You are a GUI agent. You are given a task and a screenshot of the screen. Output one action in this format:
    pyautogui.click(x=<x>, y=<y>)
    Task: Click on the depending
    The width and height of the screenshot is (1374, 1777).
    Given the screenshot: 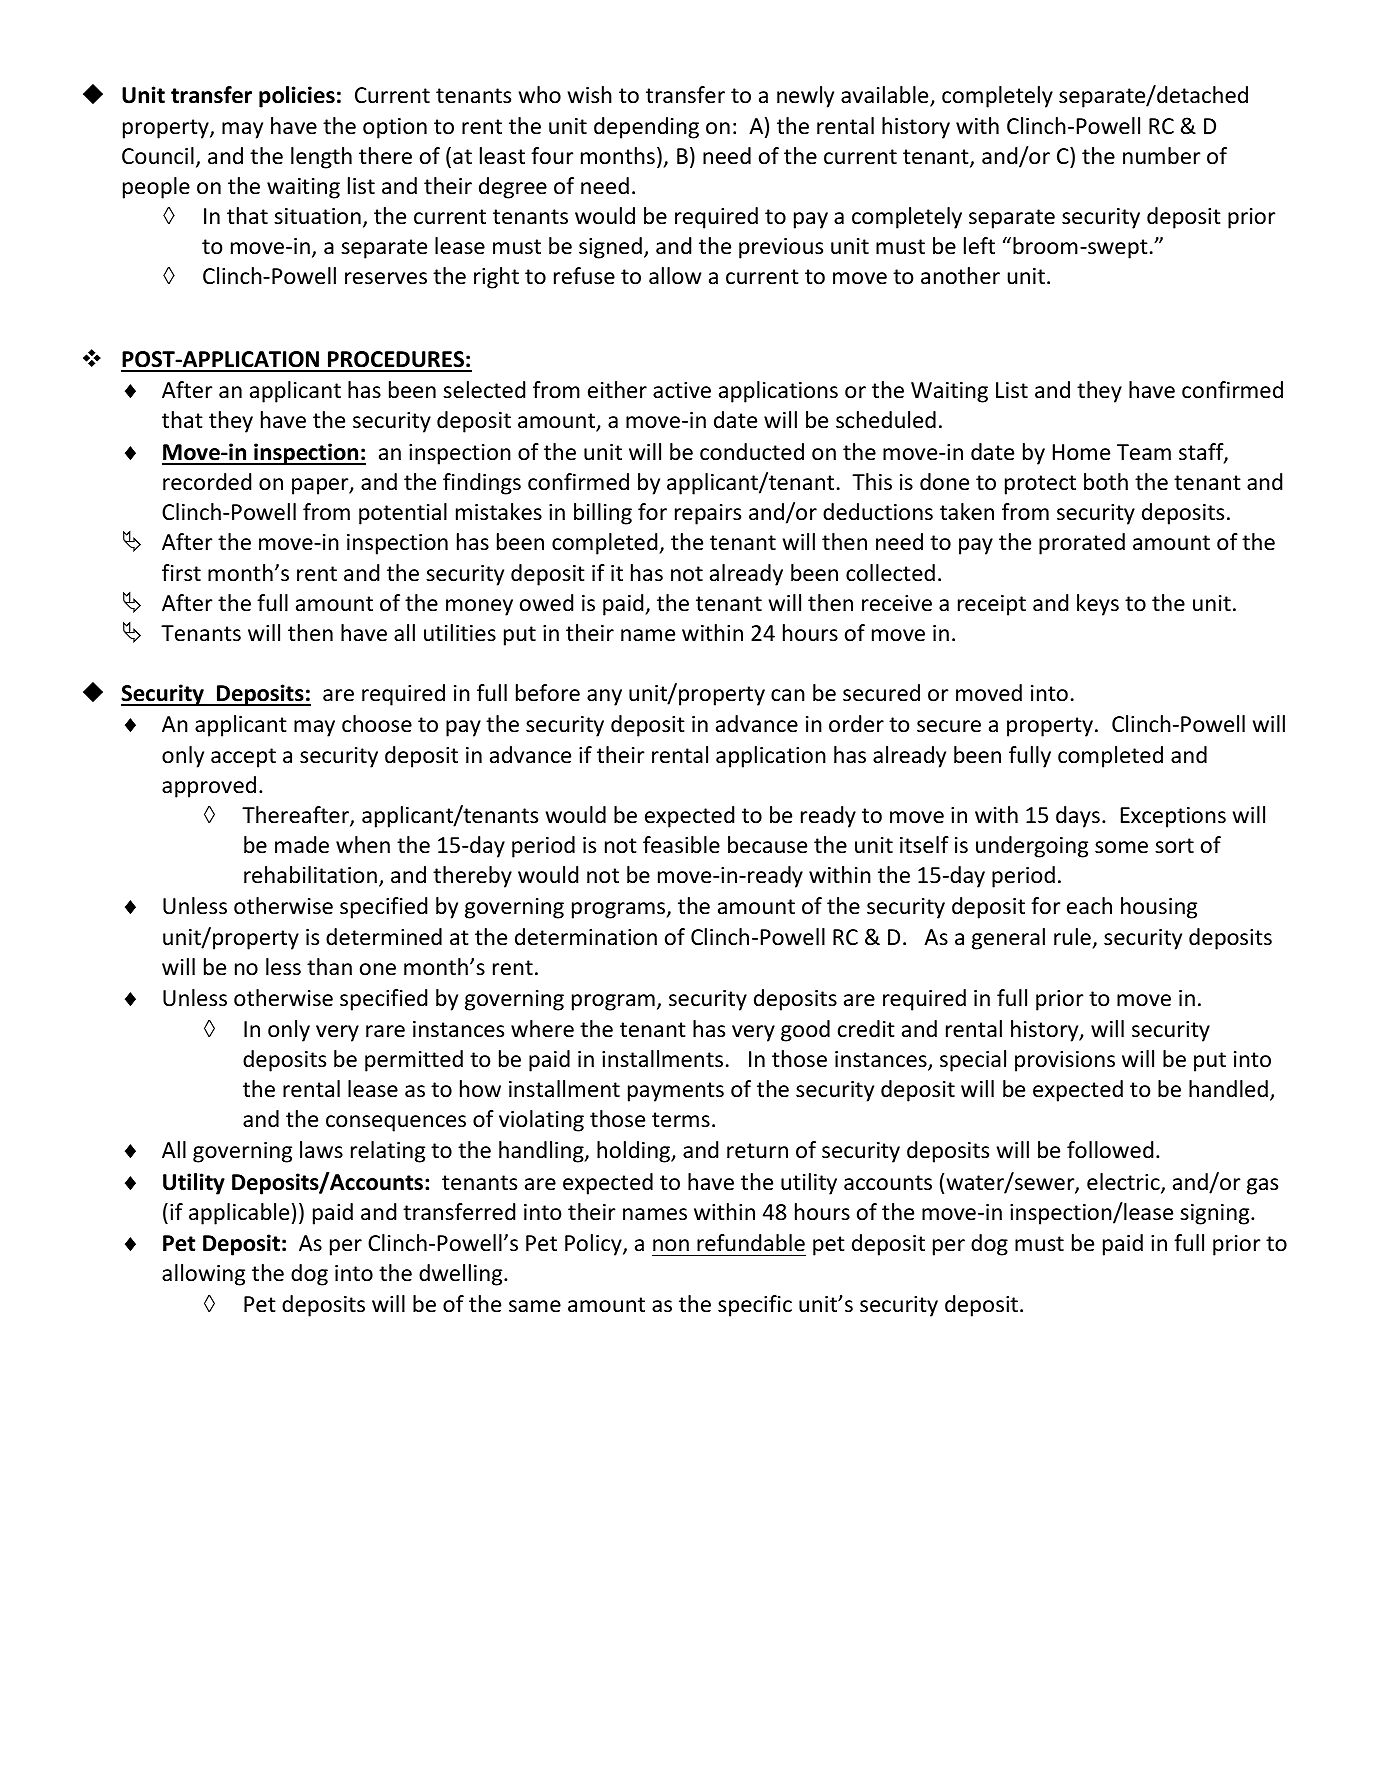 What is the action you would take?
    pyautogui.click(x=646, y=128)
